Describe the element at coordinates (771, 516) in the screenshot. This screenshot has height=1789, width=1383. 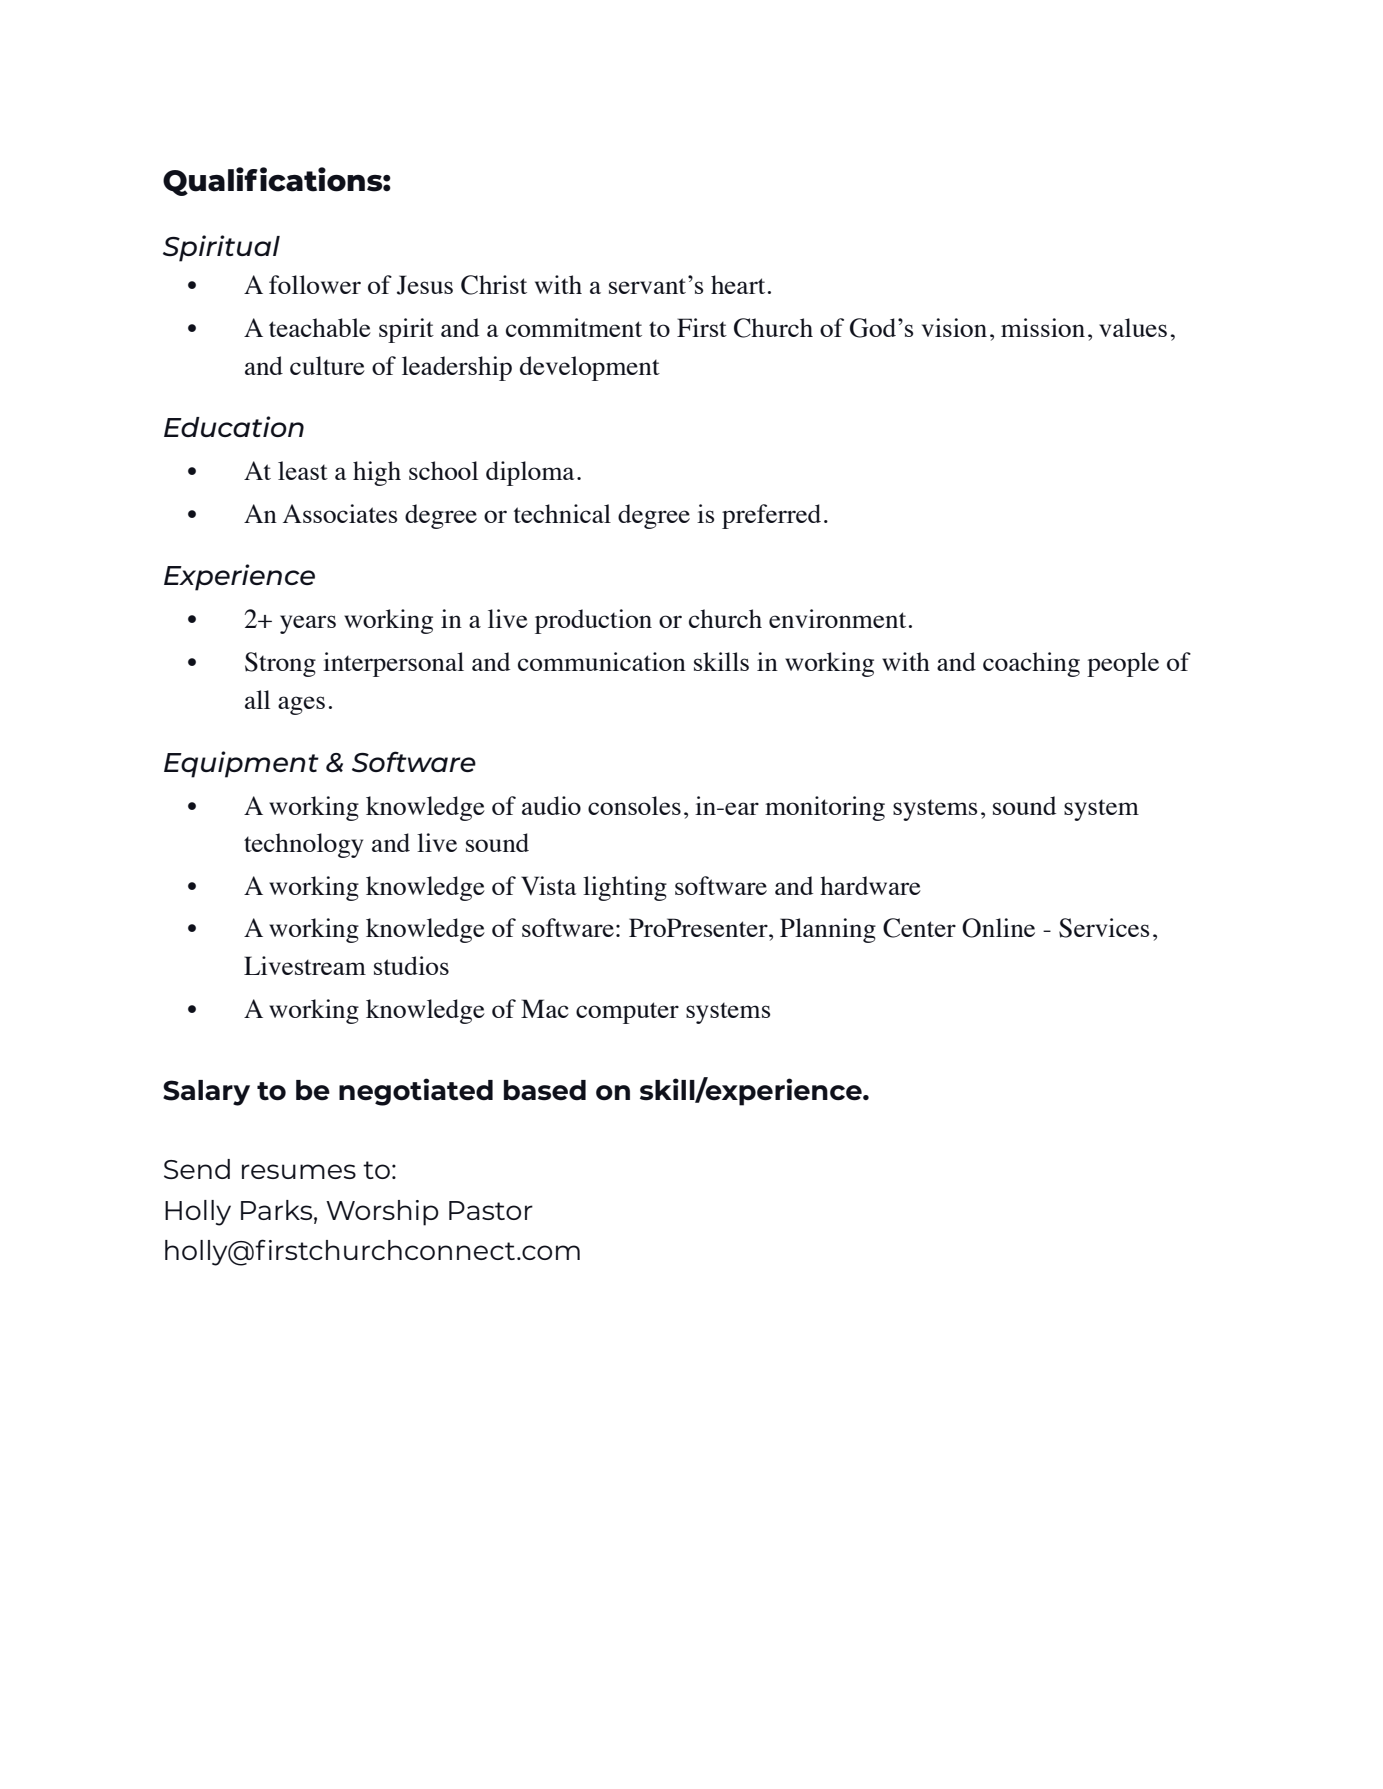
I see `preferred` at that location.
